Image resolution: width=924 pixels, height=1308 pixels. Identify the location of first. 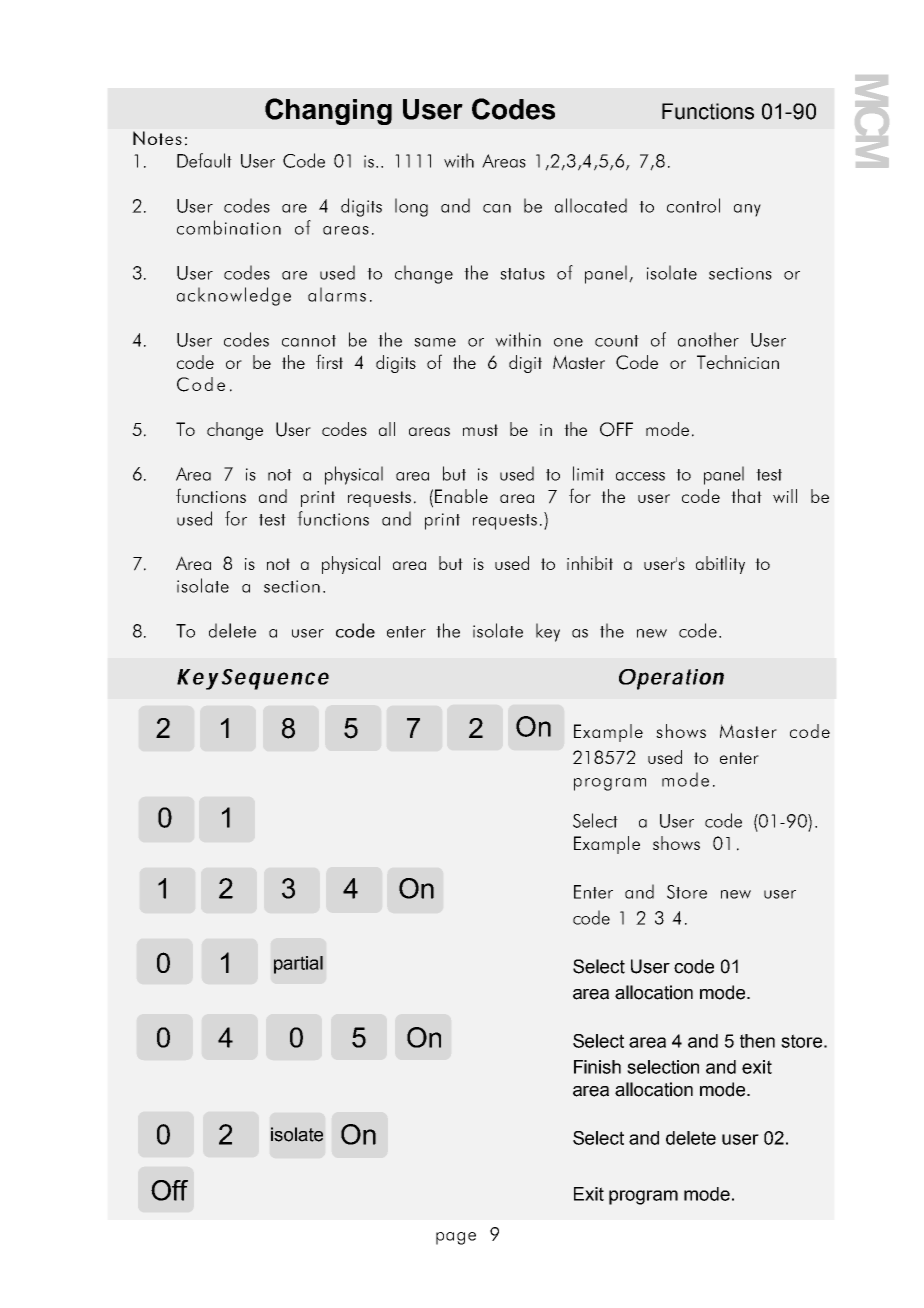
(329, 361).
